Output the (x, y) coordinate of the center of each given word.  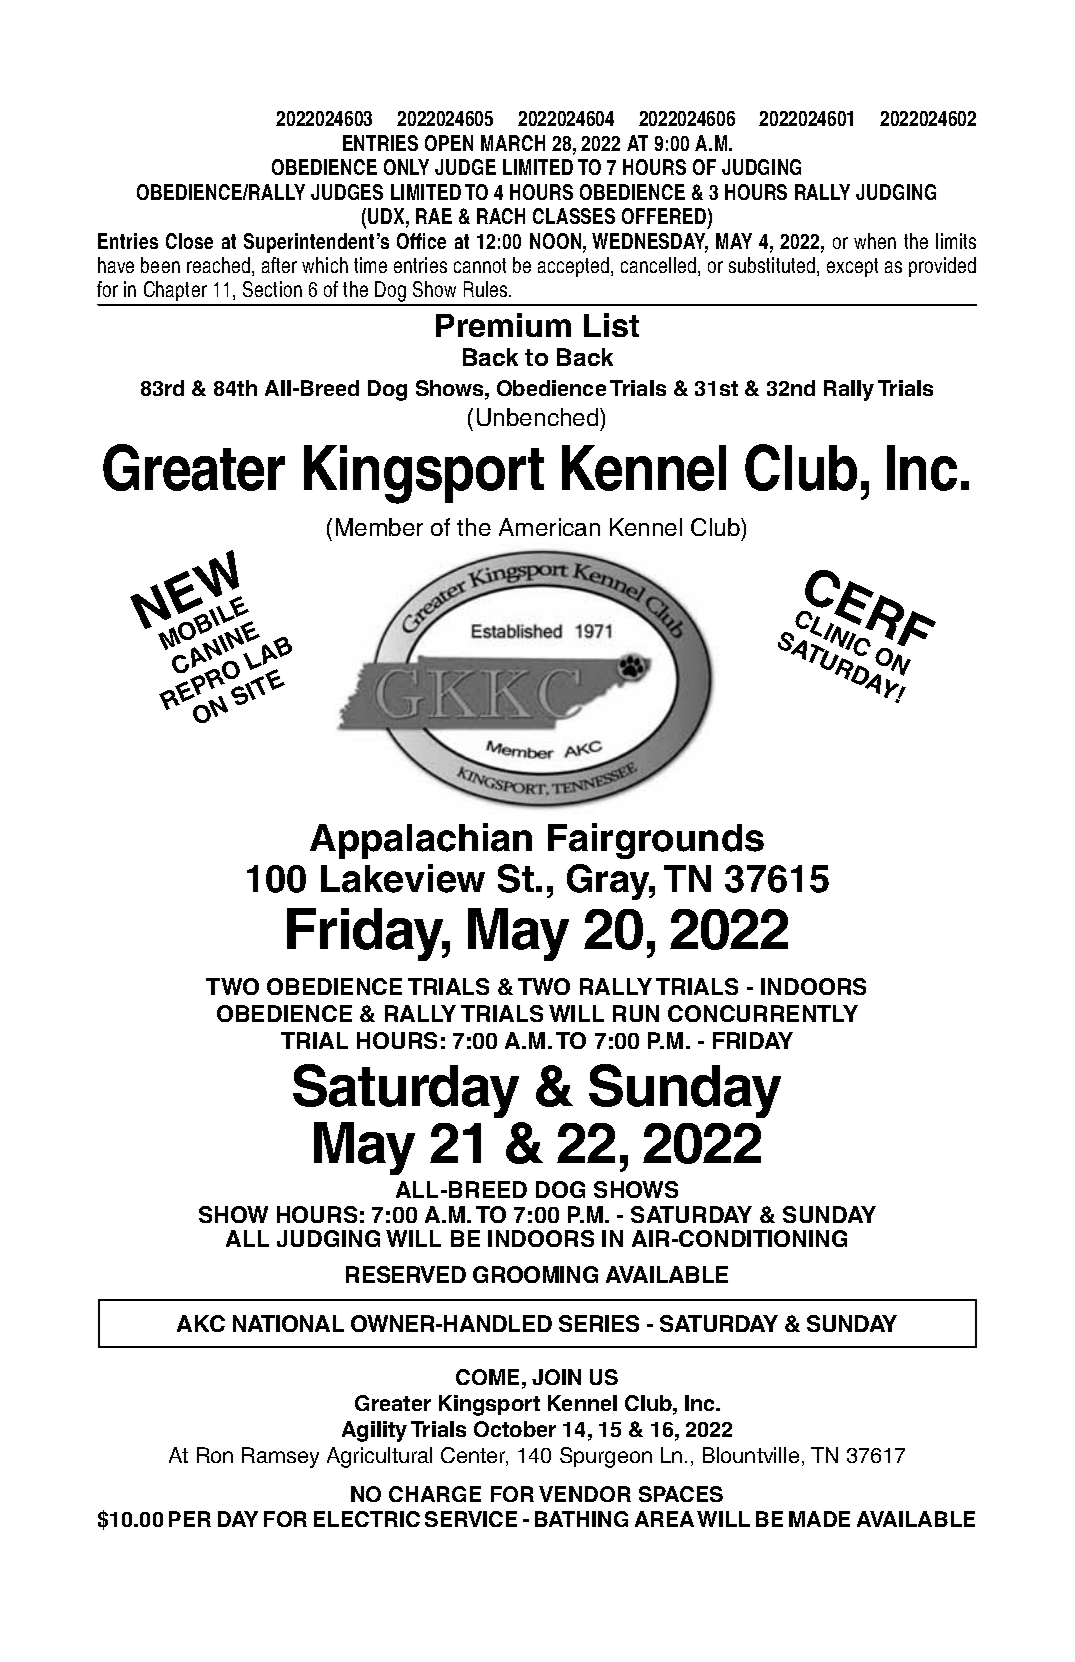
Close (189, 241)
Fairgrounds (656, 841)
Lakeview (403, 878)
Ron (215, 1455)
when (875, 241)
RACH (501, 216)
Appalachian (421, 841)
